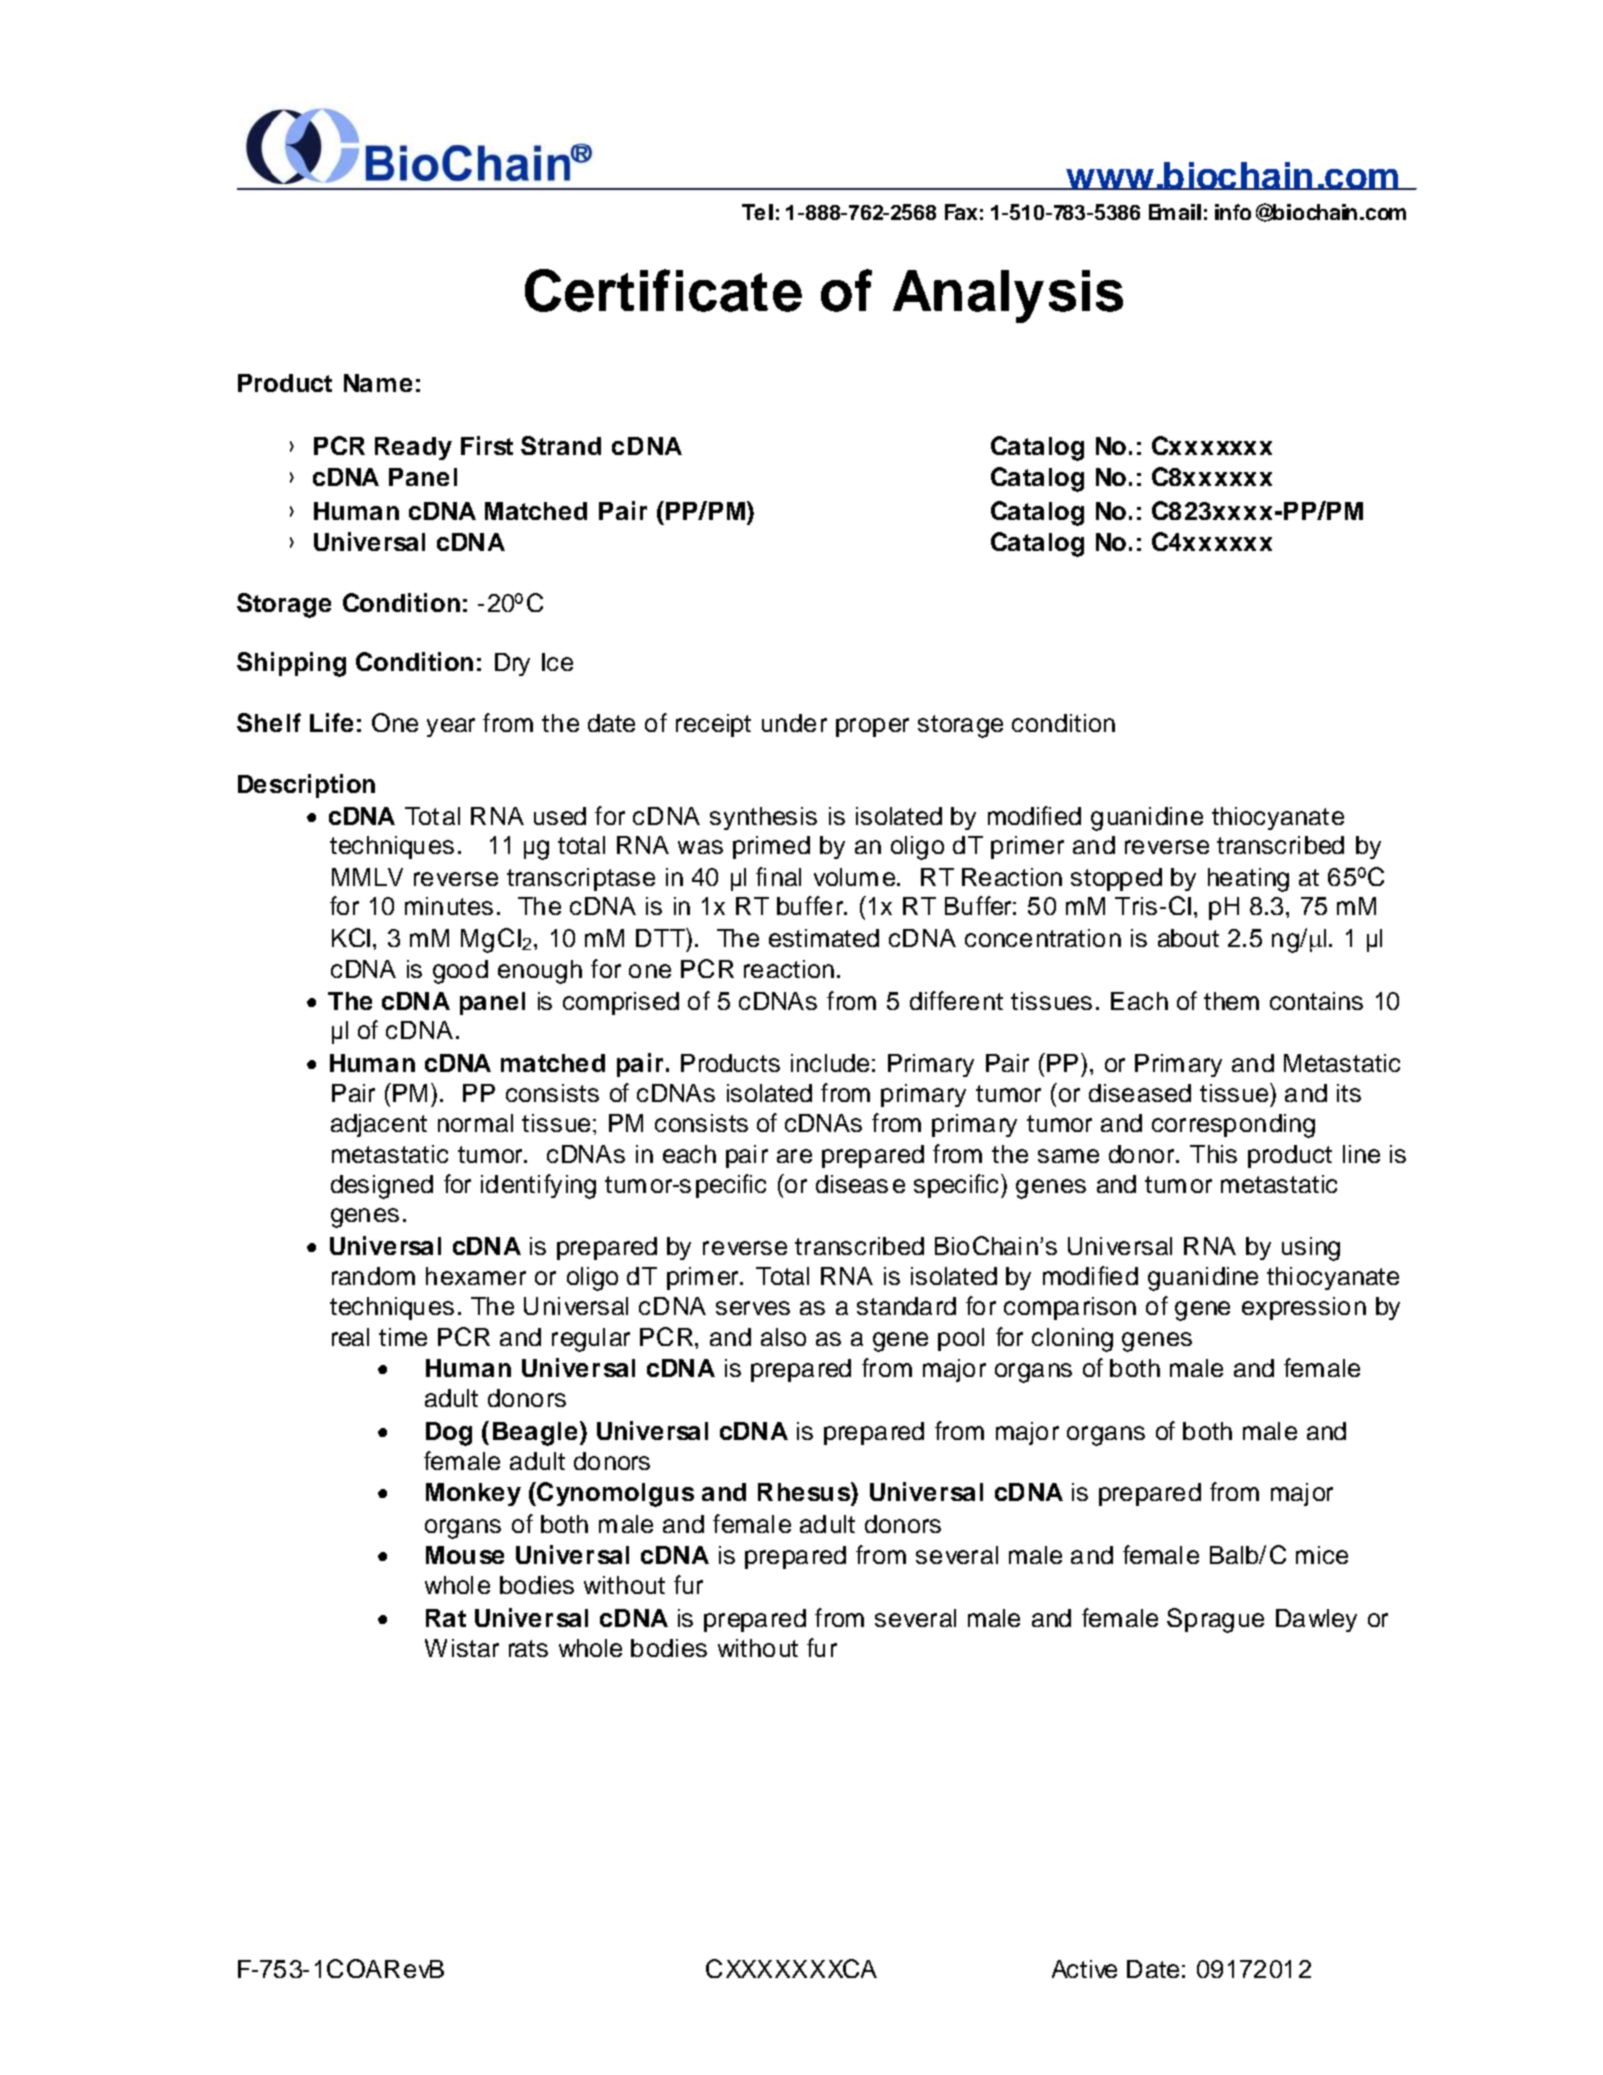 The image size is (1603, 2075). Describe the element at coordinates (465, 1555) in the page. I see `Mouse` at that location.
